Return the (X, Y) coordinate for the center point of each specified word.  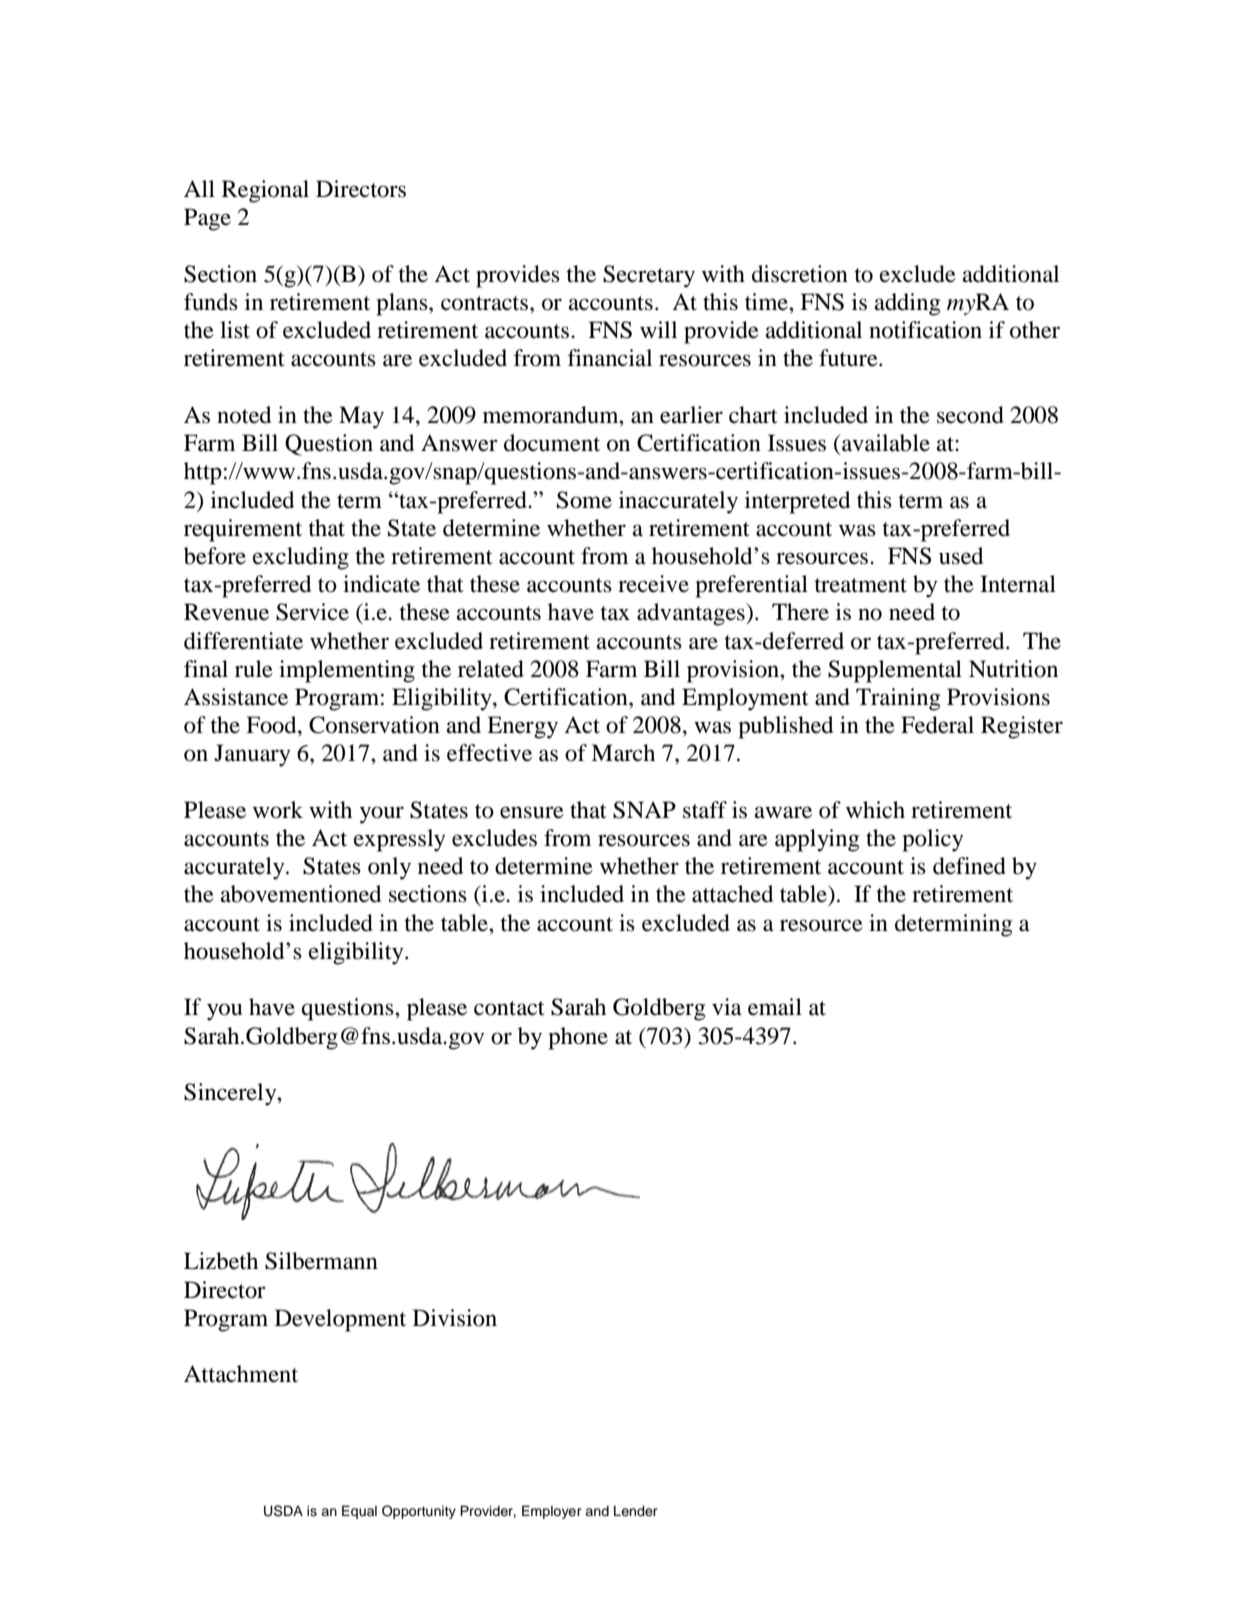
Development (340, 1320)
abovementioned (301, 894)
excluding (301, 558)
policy (933, 840)
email (775, 1007)
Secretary (649, 276)
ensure (532, 812)
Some (584, 500)
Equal (359, 1512)
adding (907, 304)
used (961, 556)
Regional (265, 191)
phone (578, 1038)
